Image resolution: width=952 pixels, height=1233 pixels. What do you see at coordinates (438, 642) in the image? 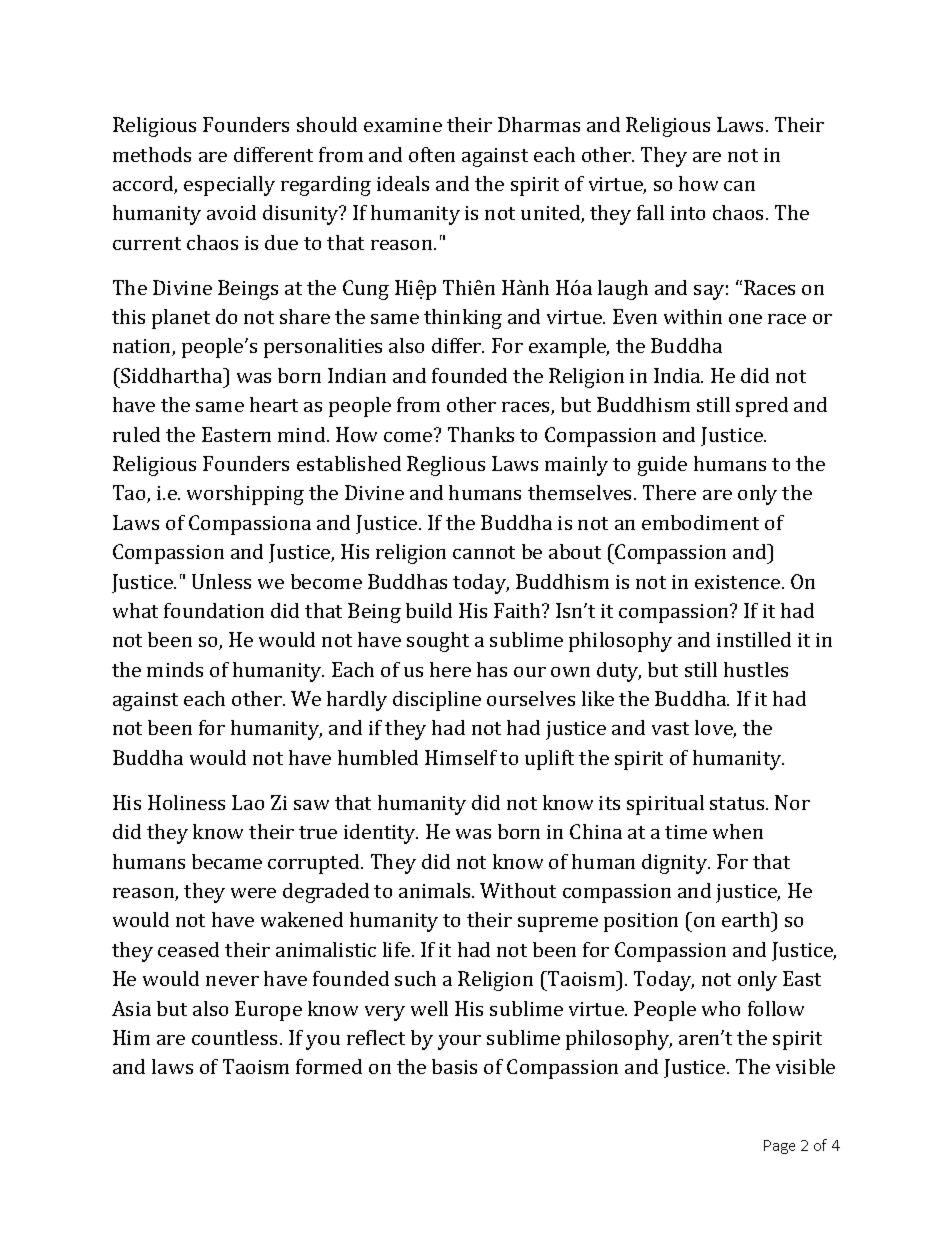
I see `sought` at bounding box center [438, 642].
